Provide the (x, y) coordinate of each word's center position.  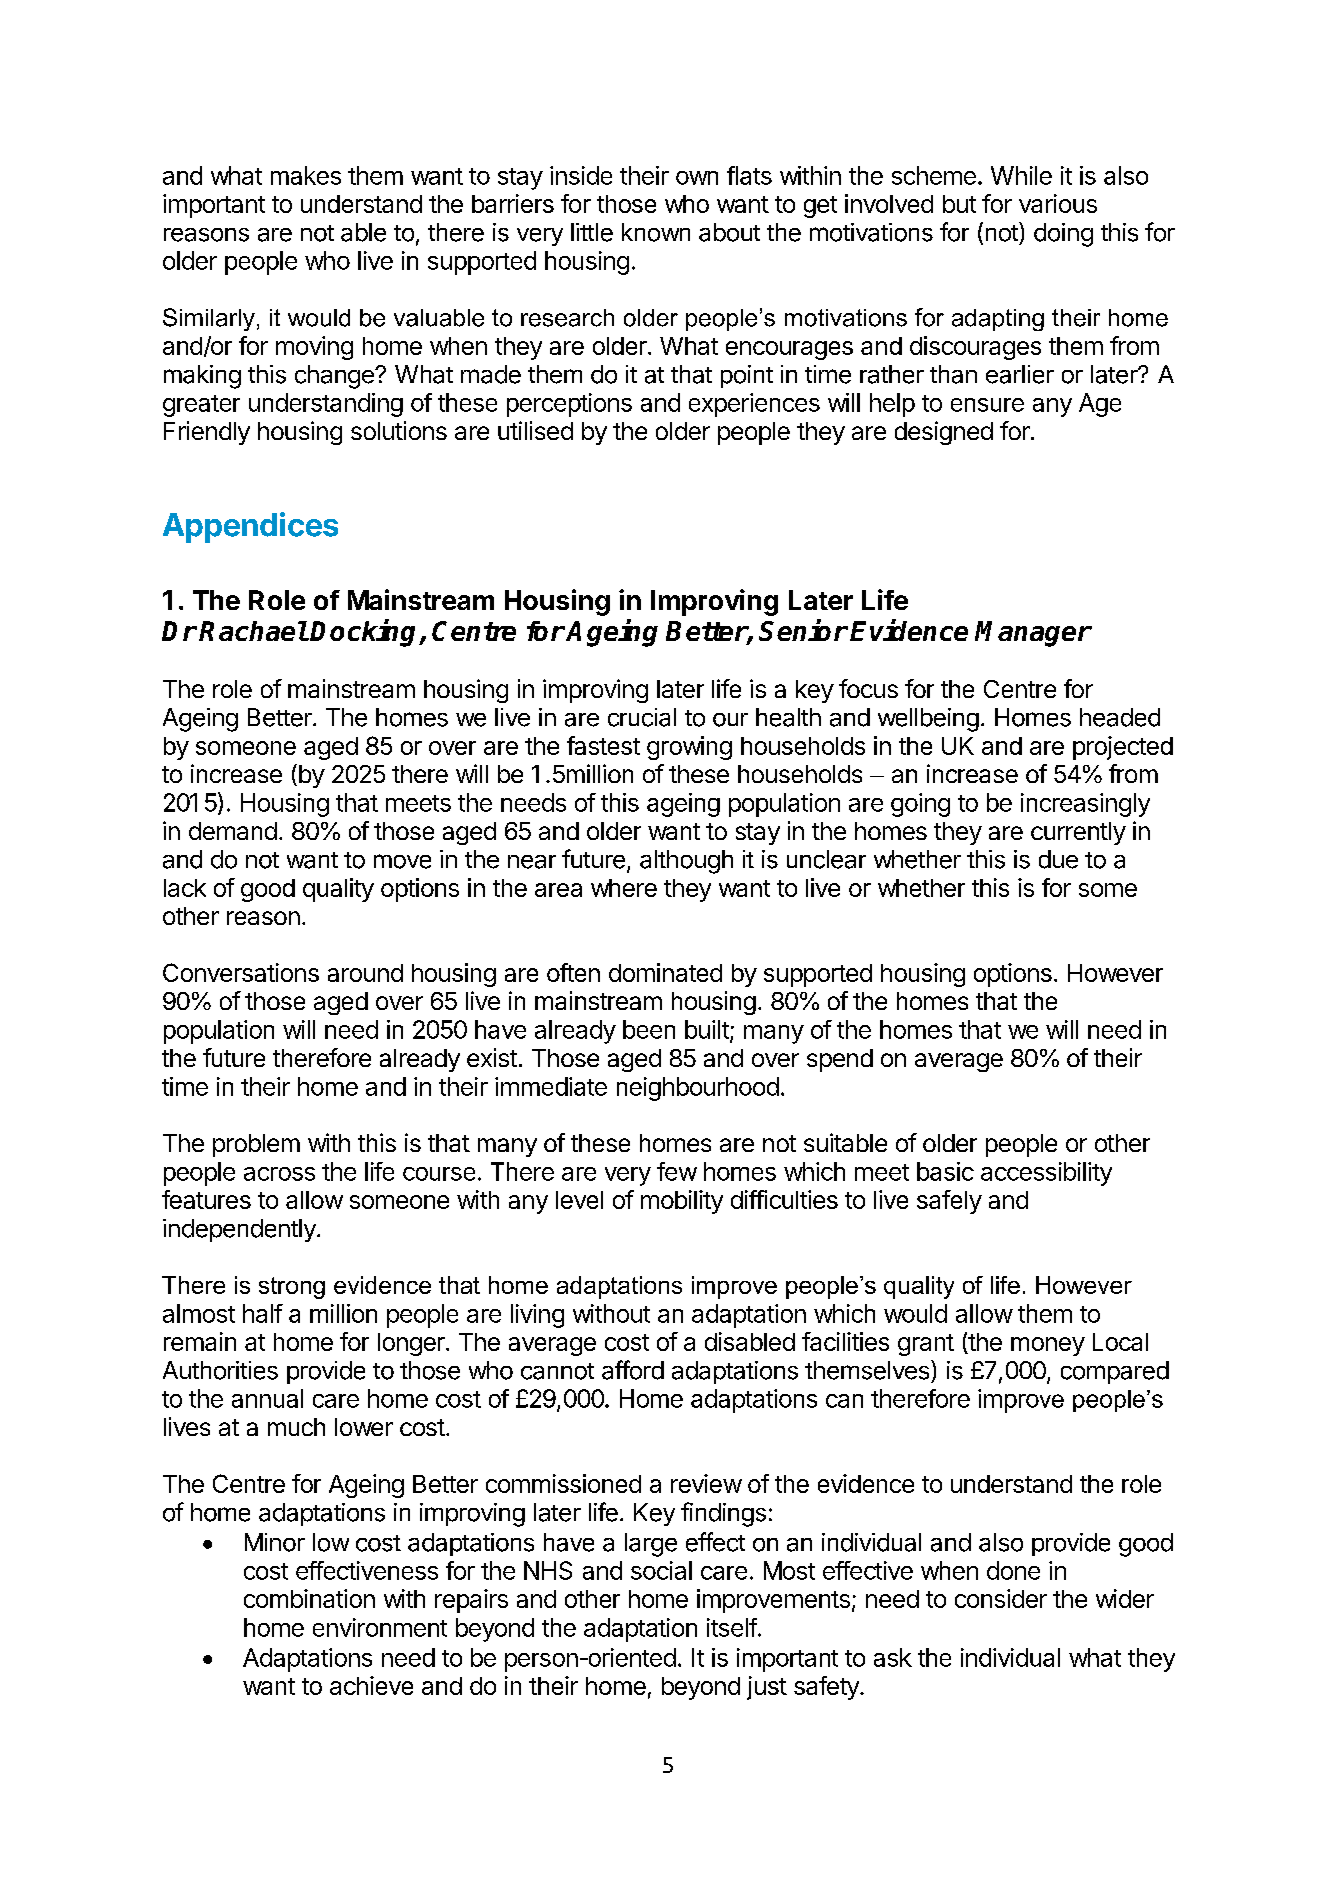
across (279, 1174)
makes (306, 175)
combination (309, 1598)
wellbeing (928, 720)
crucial (642, 717)
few (677, 1171)
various (1058, 203)
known (656, 232)
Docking (365, 633)
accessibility (1046, 1174)
